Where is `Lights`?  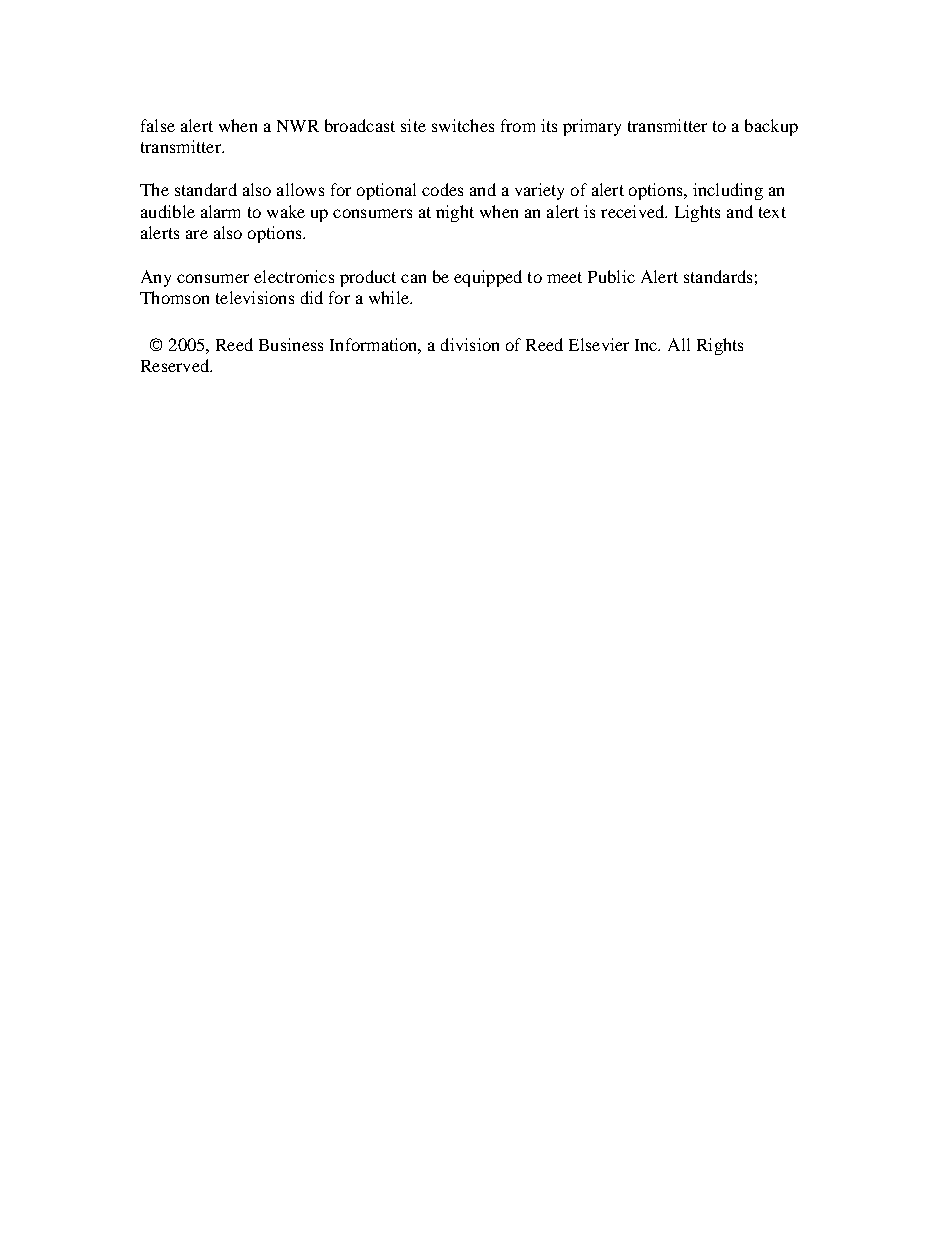
Lights is located at coordinates (697, 213).
